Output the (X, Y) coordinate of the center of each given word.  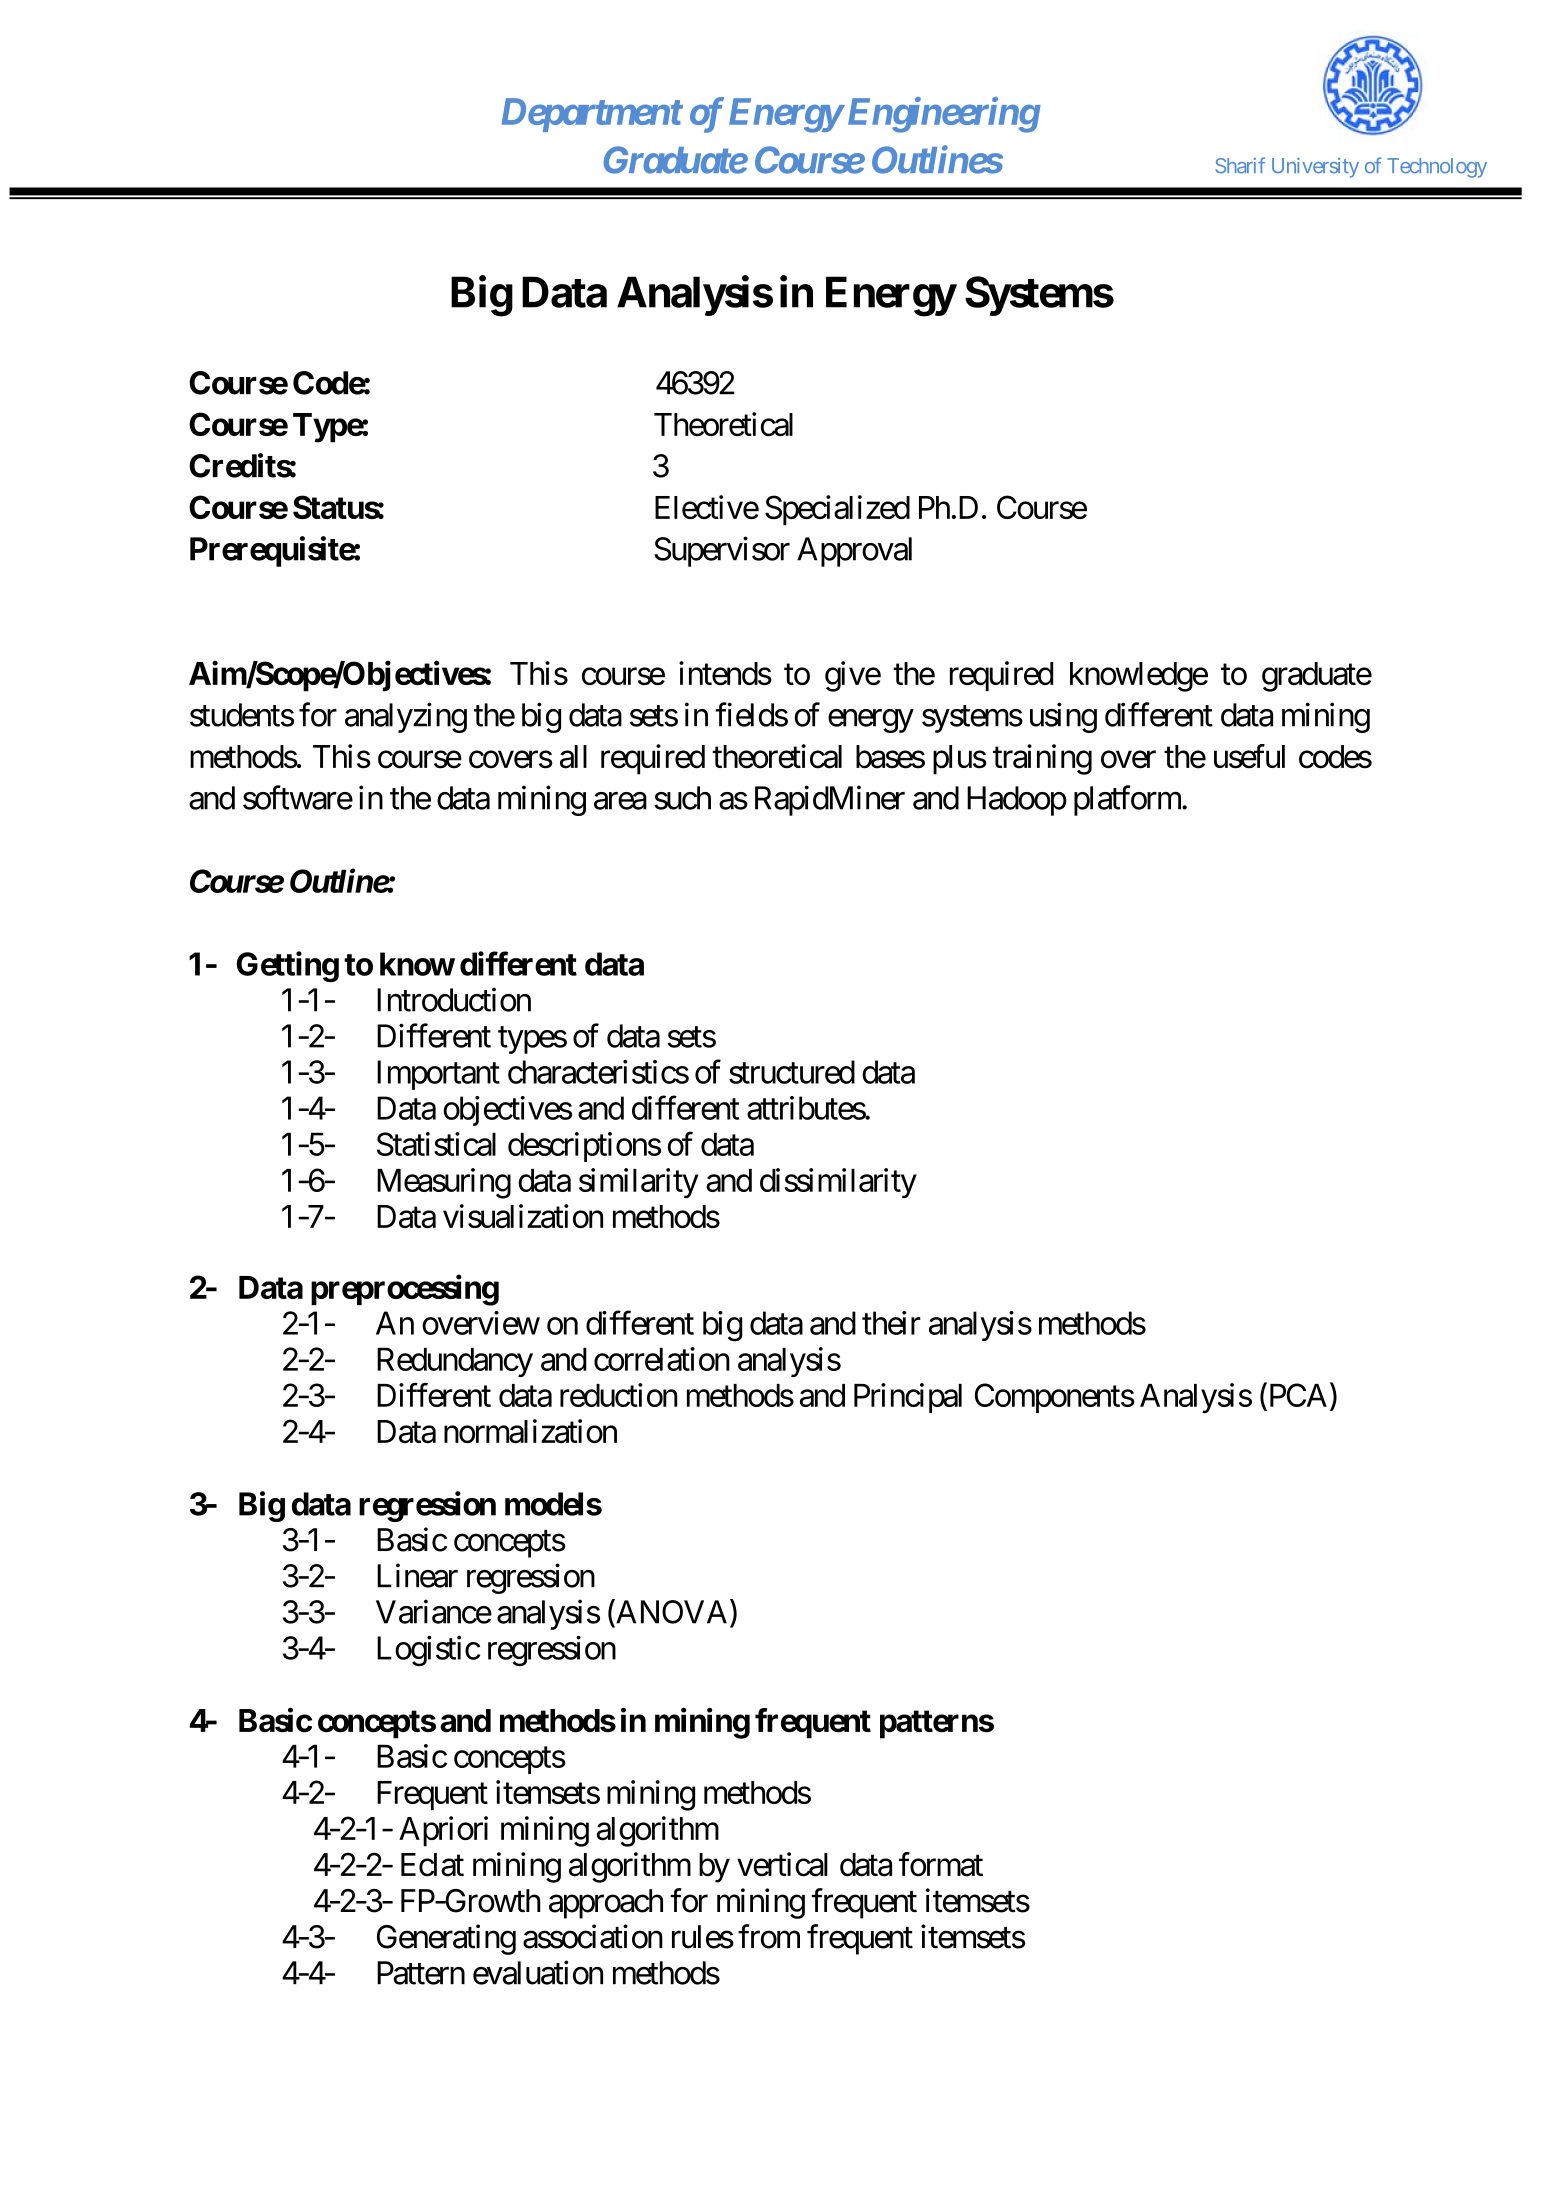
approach (606, 1904)
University (1315, 168)
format (941, 1864)
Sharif (1240, 165)
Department (592, 115)
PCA (1296, 1396)
